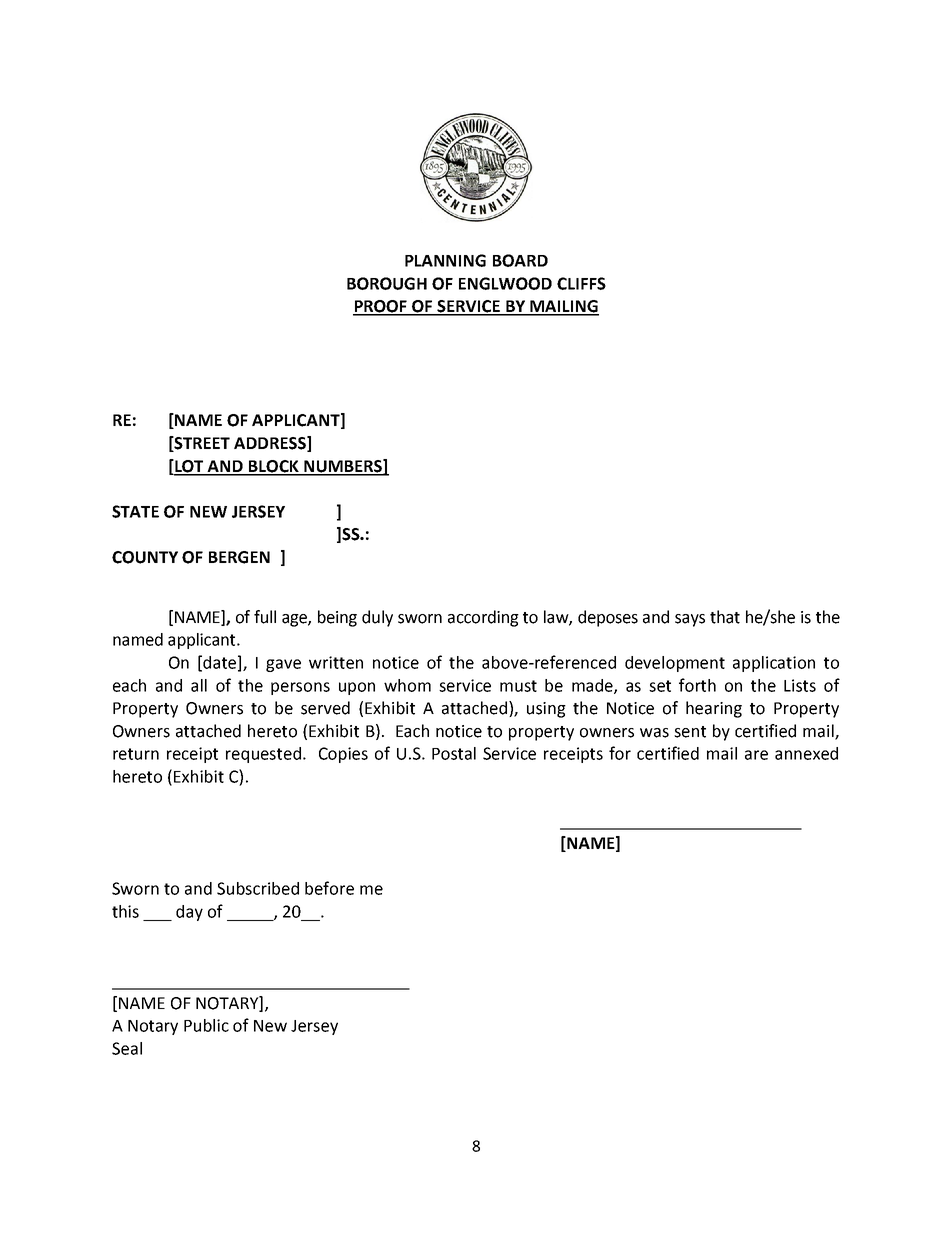 The width and height of the document is (952, 1233). Describe the element at coordinates (445, 260) in the document. I see `PLANNING` at that location.
